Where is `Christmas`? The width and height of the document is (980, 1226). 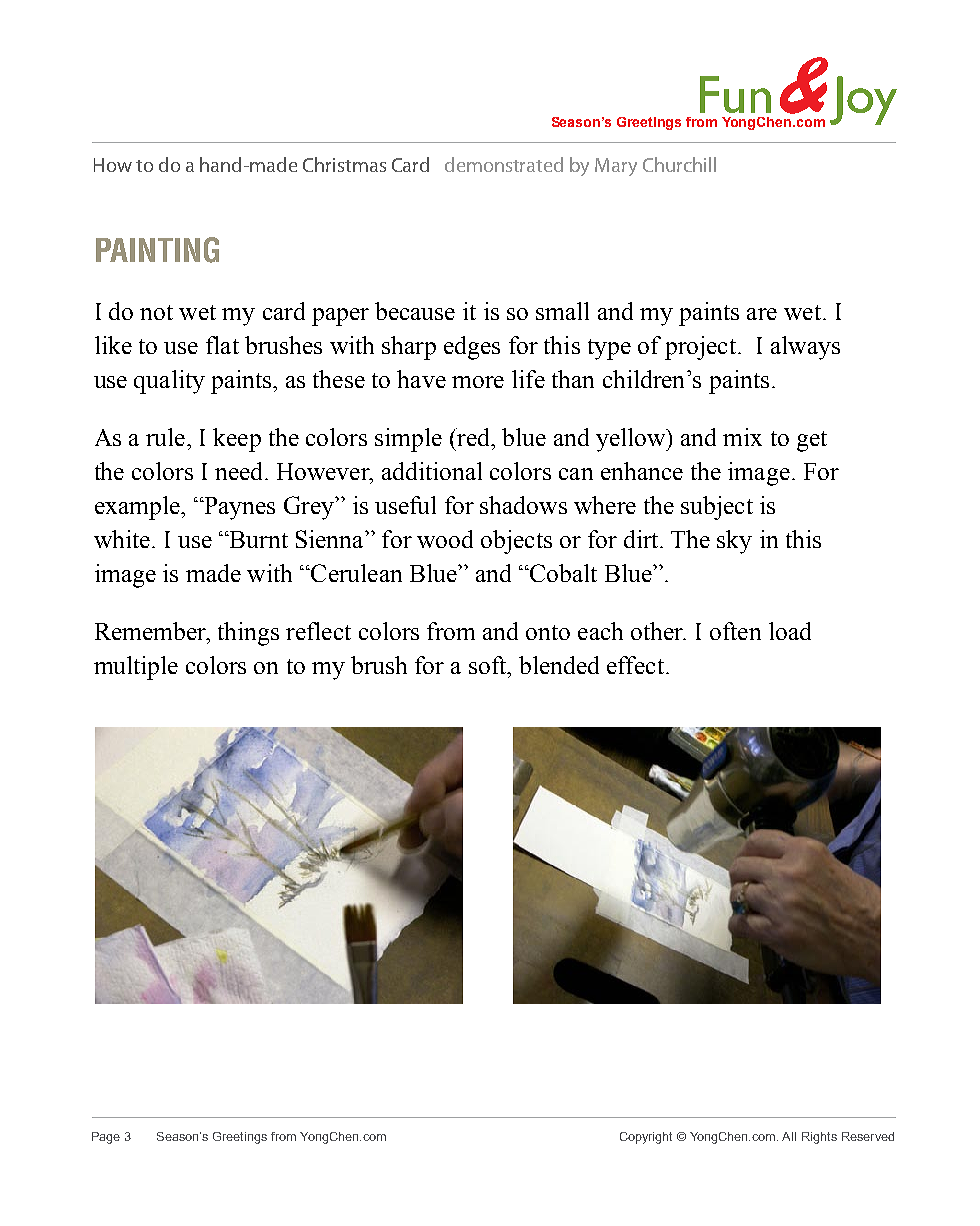
Christmas is located at coordinates (344, 164).
